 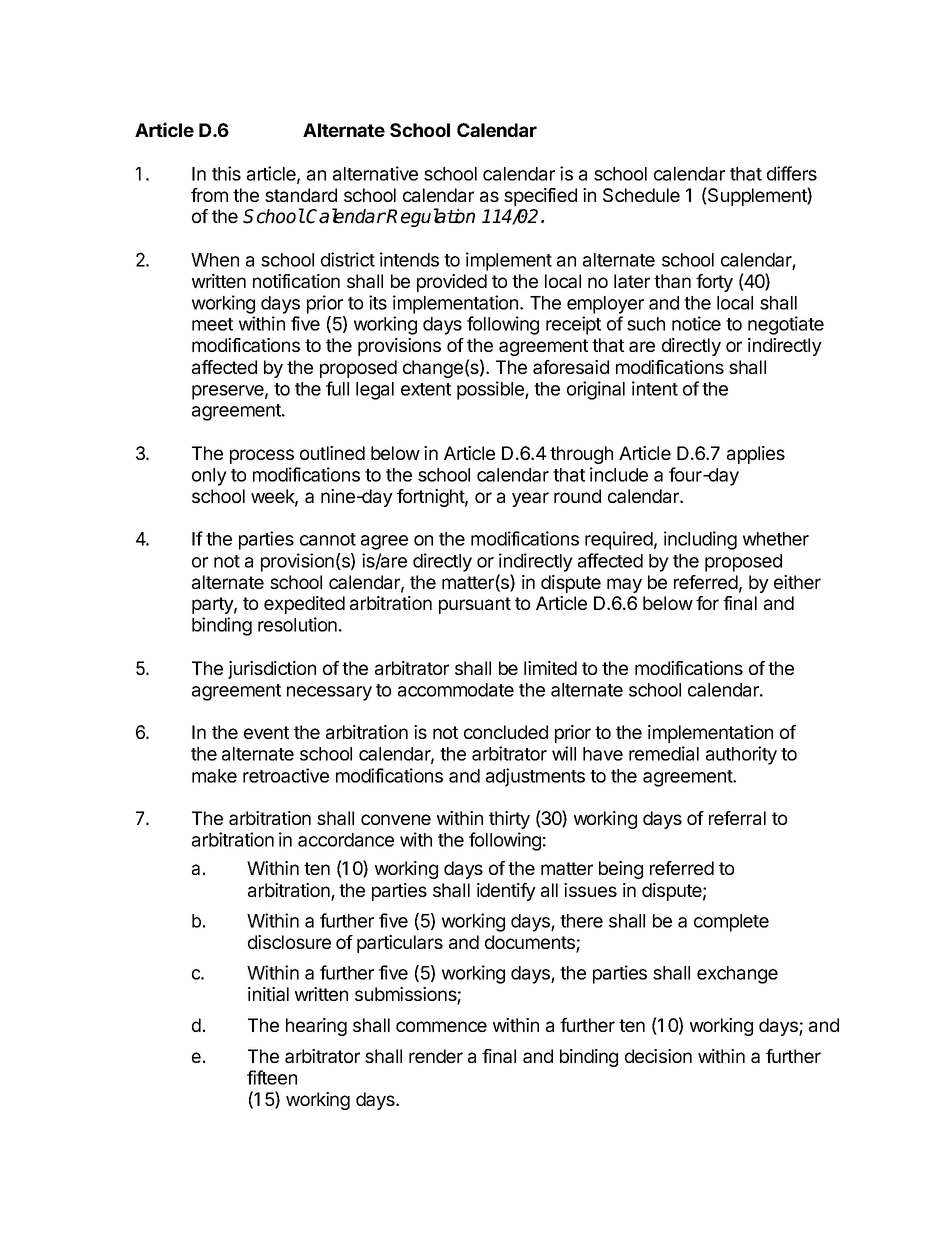 I want to click on standard, so click(x=301, y=195).
